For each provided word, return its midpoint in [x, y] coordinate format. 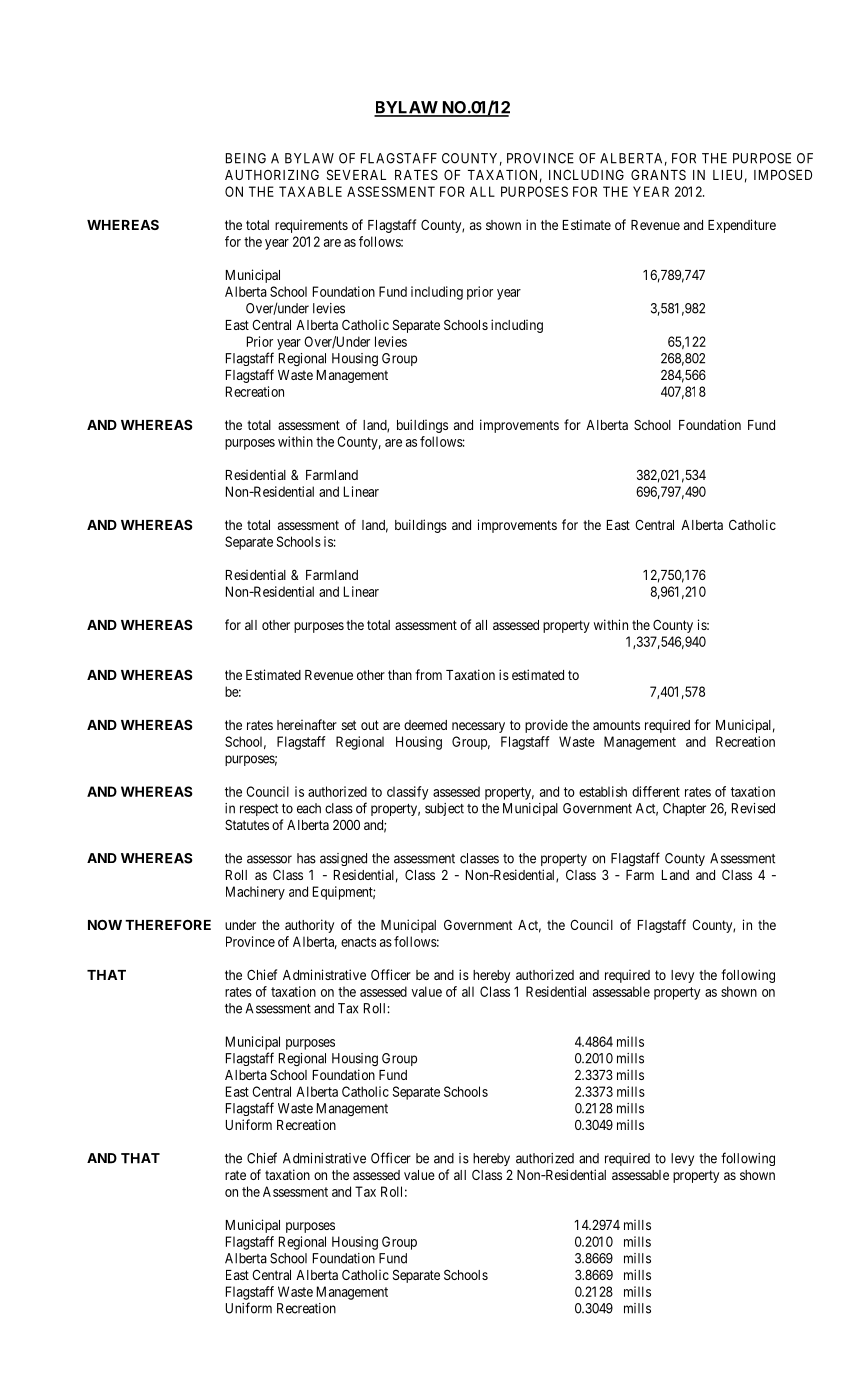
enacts [358, 942]
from [428, 674]
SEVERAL [356, 175]
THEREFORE [168, 924]
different [656, 791]
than [400, 675]
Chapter [684, 809]
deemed [425, 725]
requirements [311, 226]
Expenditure [742, 226]
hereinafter [307, 724]
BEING [246, 158]
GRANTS [658, 174]
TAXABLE [310, 191]
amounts [616, 725]
